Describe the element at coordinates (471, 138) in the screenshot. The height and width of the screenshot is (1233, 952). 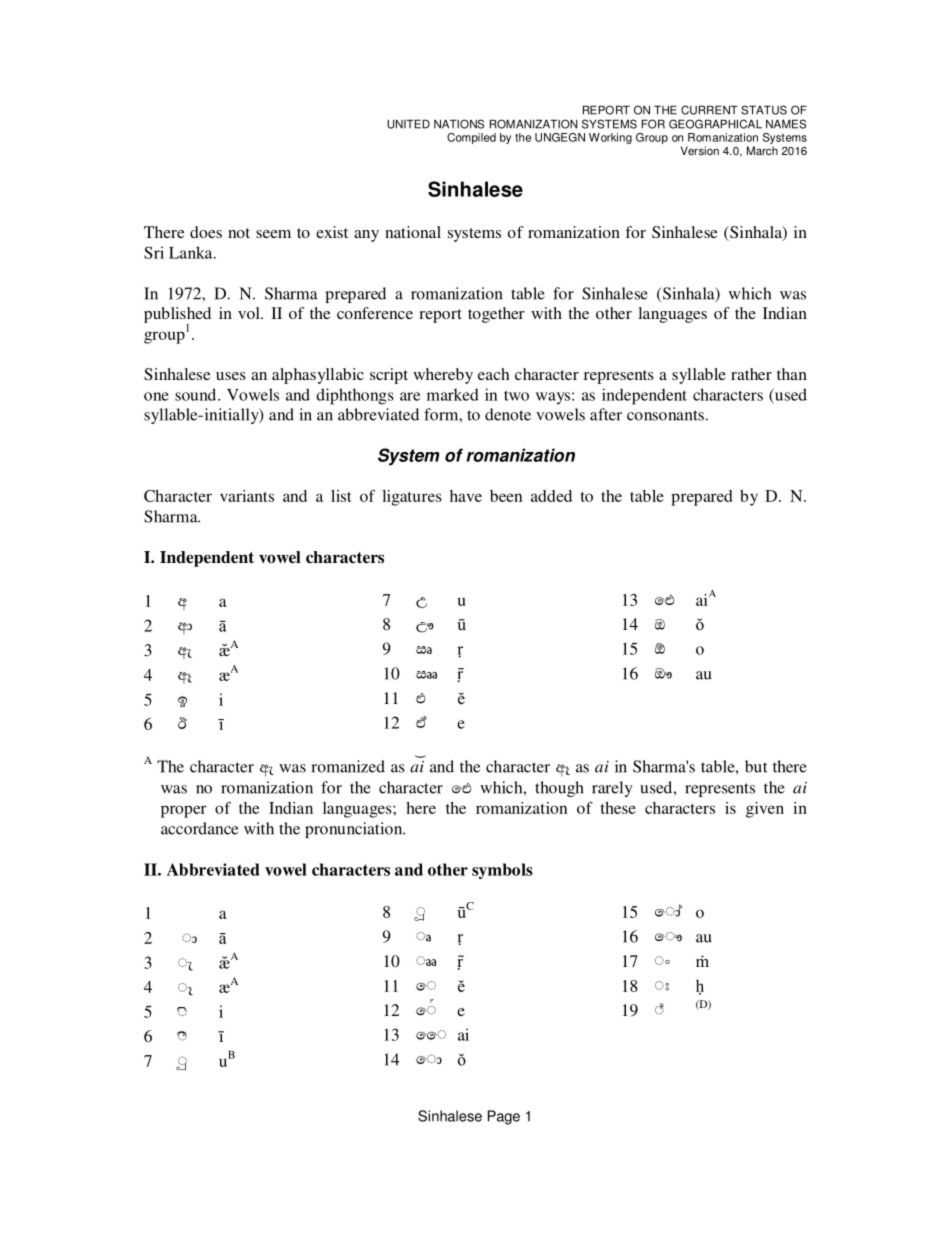
I see `Compiled` at that location.
